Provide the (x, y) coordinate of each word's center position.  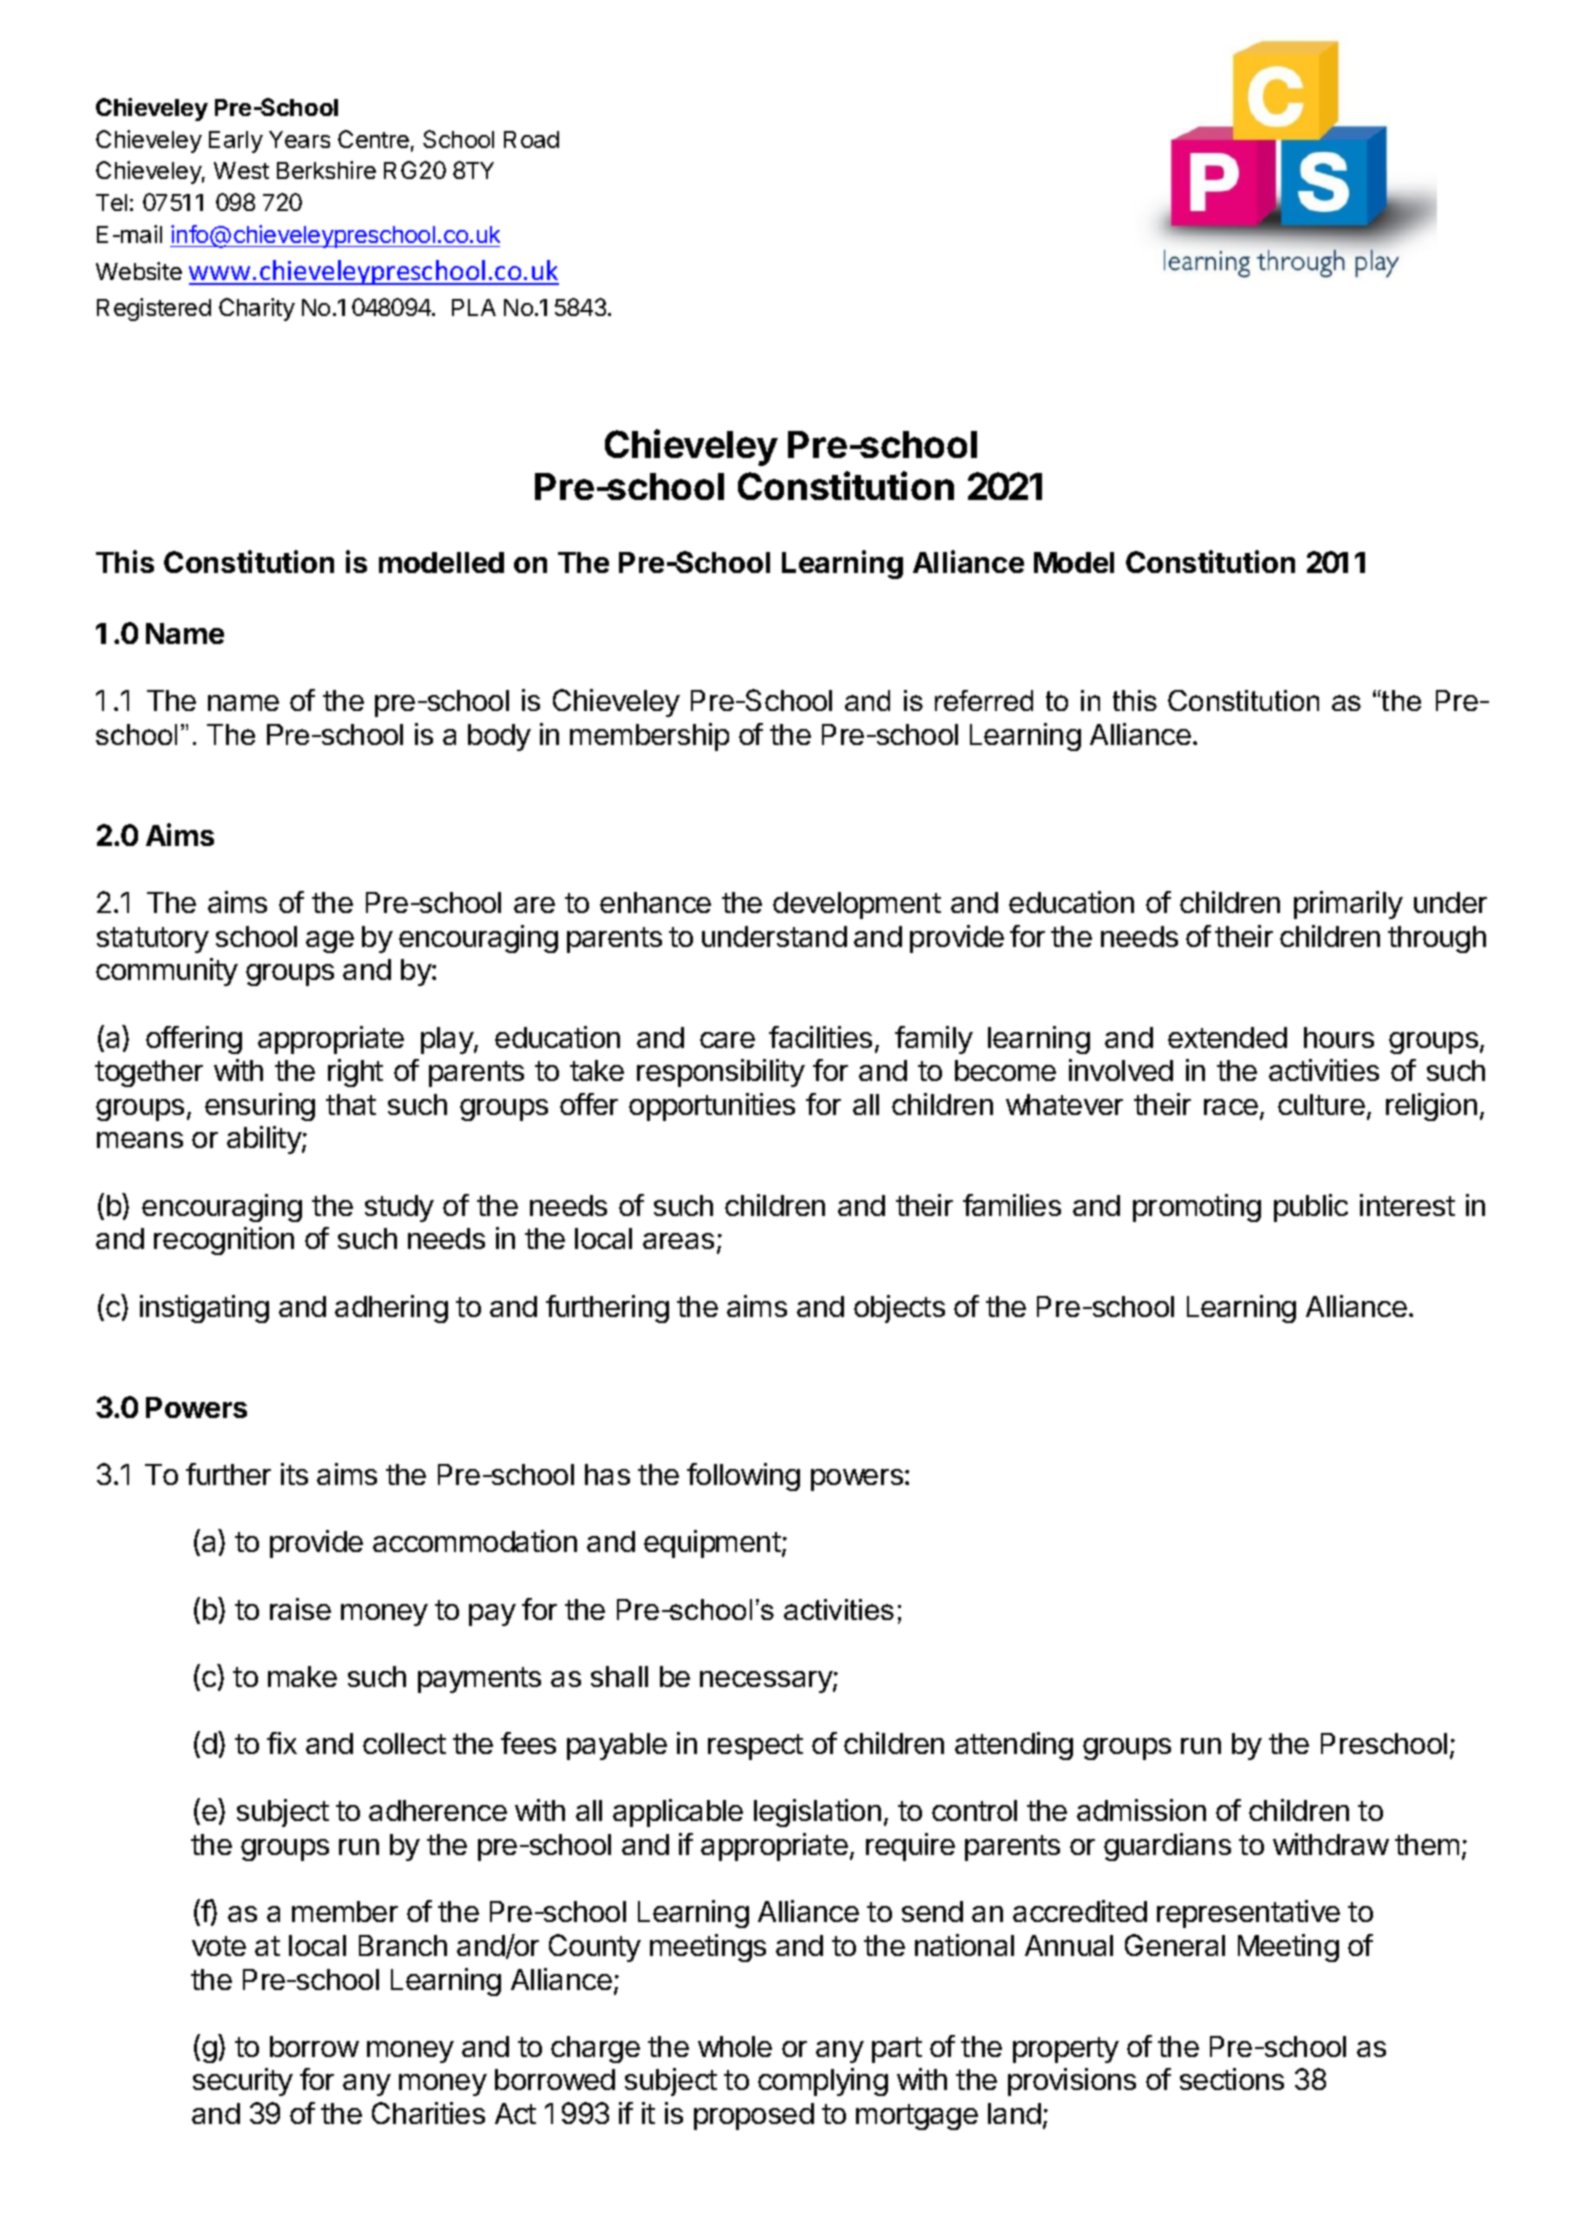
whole (735, 2046)
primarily (1348, 905)
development (857, 905)
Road (531, 139)
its (294, 1474)
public (1311, 1208)
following (743, 1477)
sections (1232, 2079)
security (243, 2082)
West (241, 170)
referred (984, 700)
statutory (153, 940)
